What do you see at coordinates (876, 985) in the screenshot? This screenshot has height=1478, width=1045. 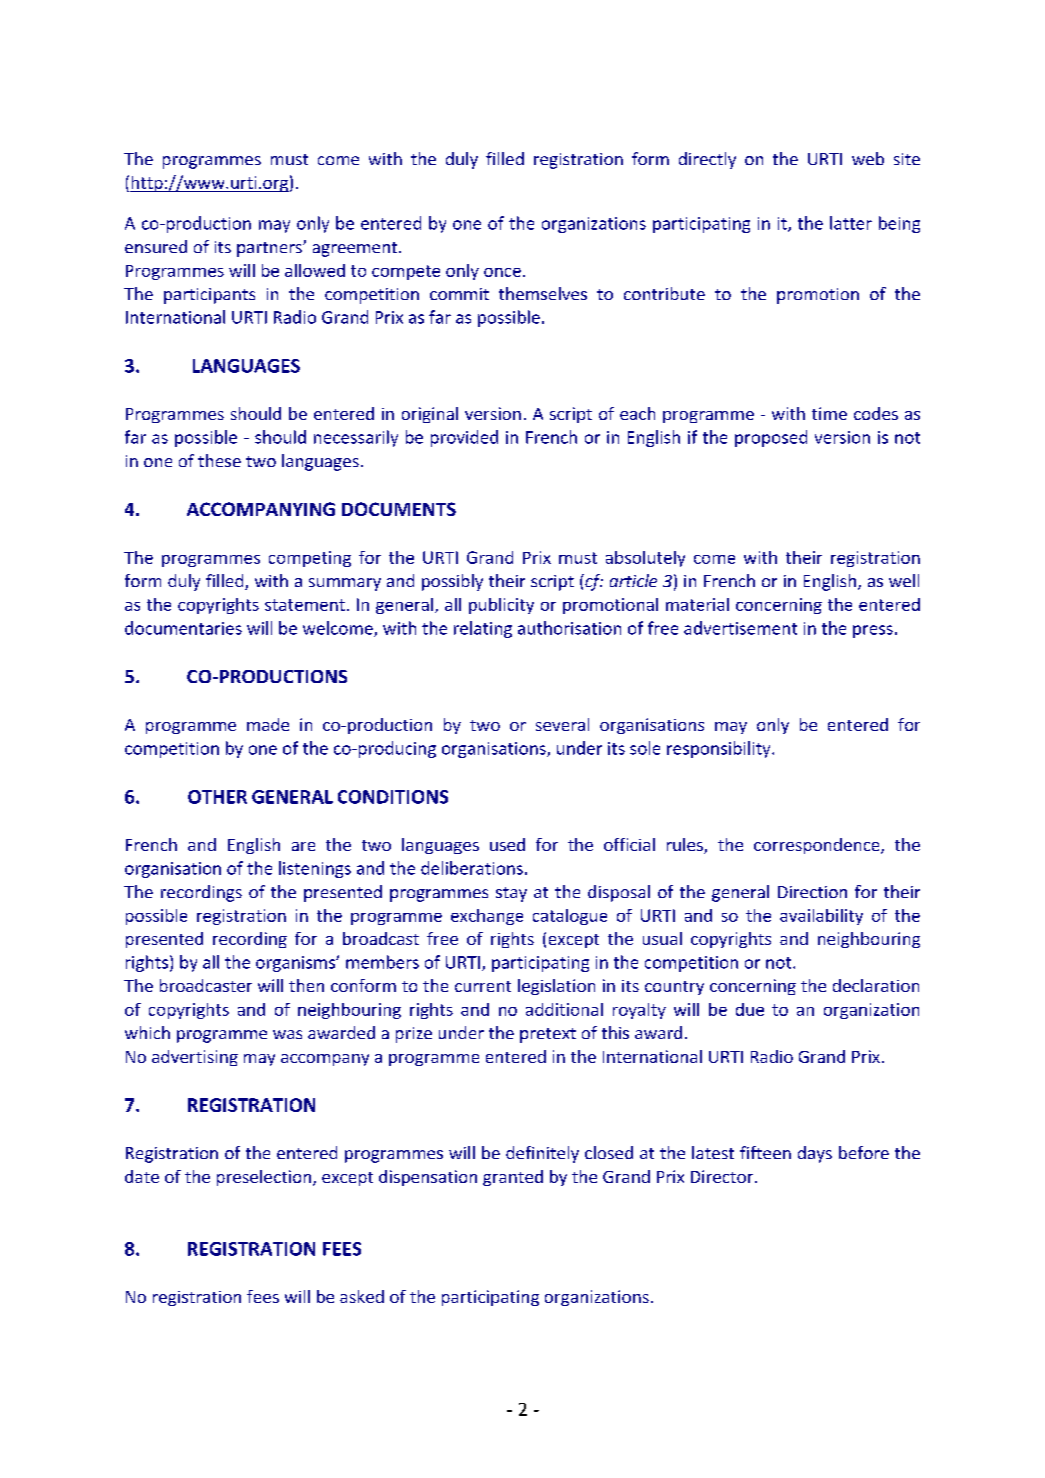 I see `declaration` at bounding box center [876, 985].
